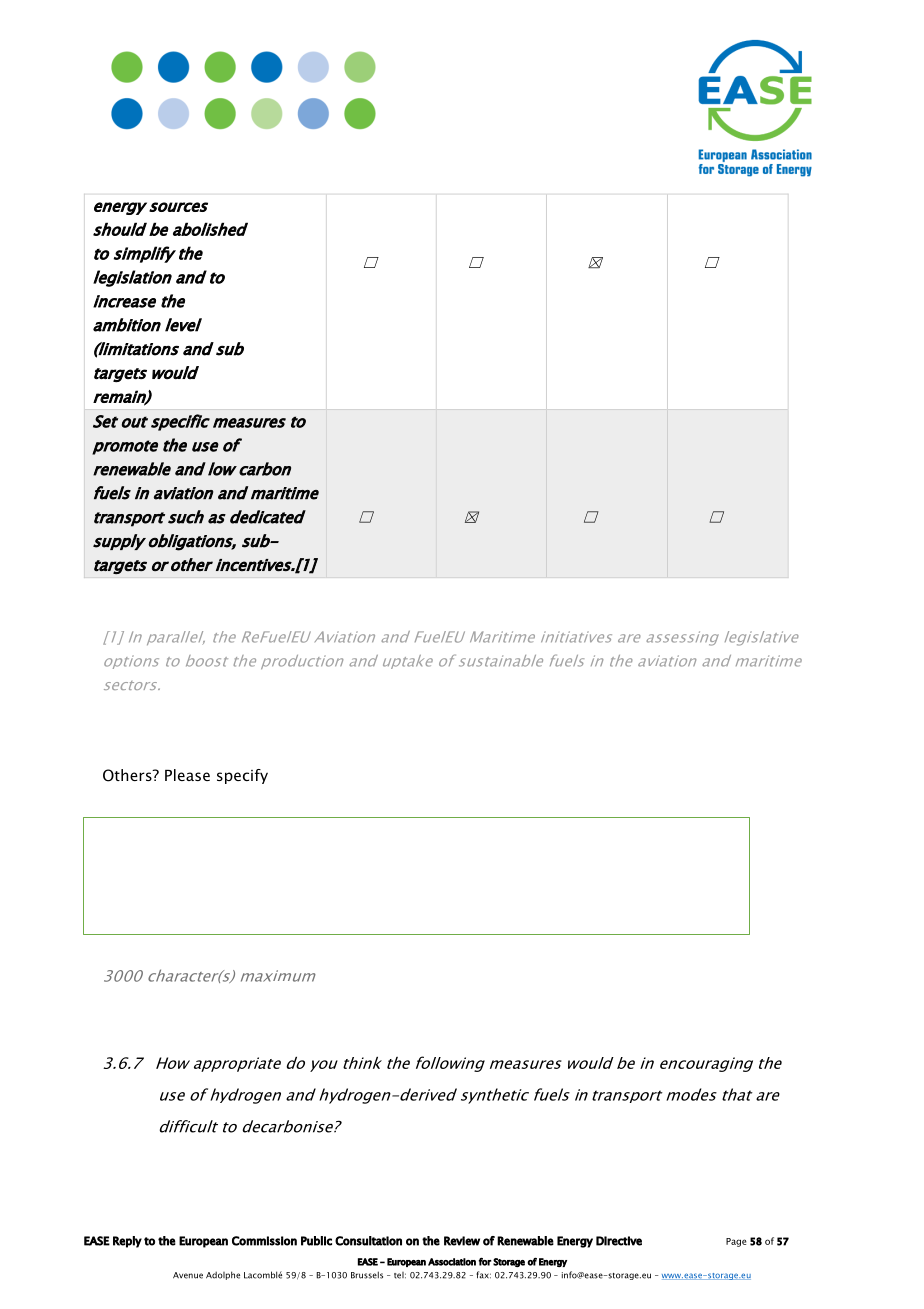  I want to click on Directive, so click(619, 1241).
